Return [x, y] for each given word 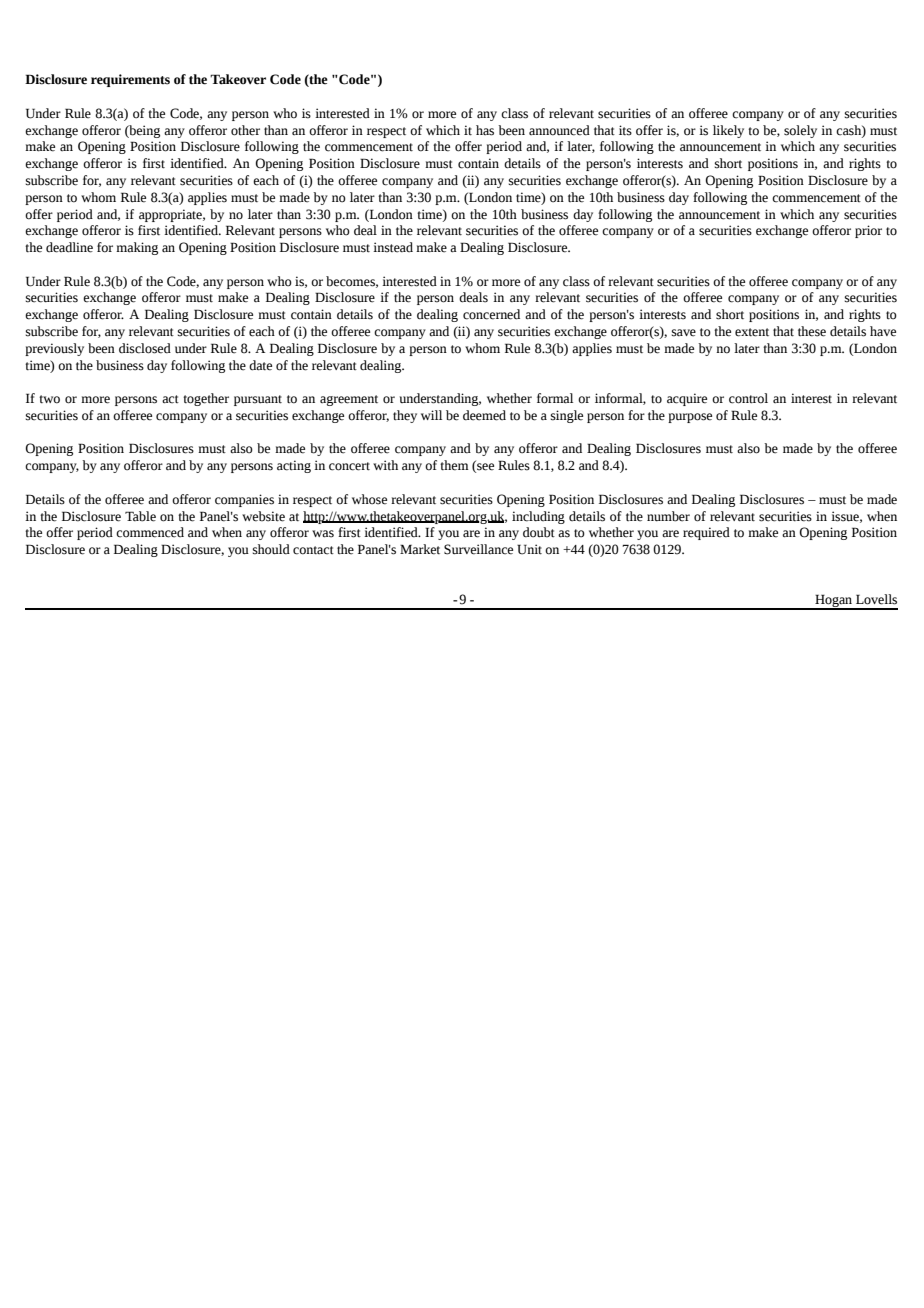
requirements [130, 80]
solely [800, 131]
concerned [491, 314]
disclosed [145, 348]
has [485, 130]
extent [752, 332]
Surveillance [478, 549]
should [271, 549]
